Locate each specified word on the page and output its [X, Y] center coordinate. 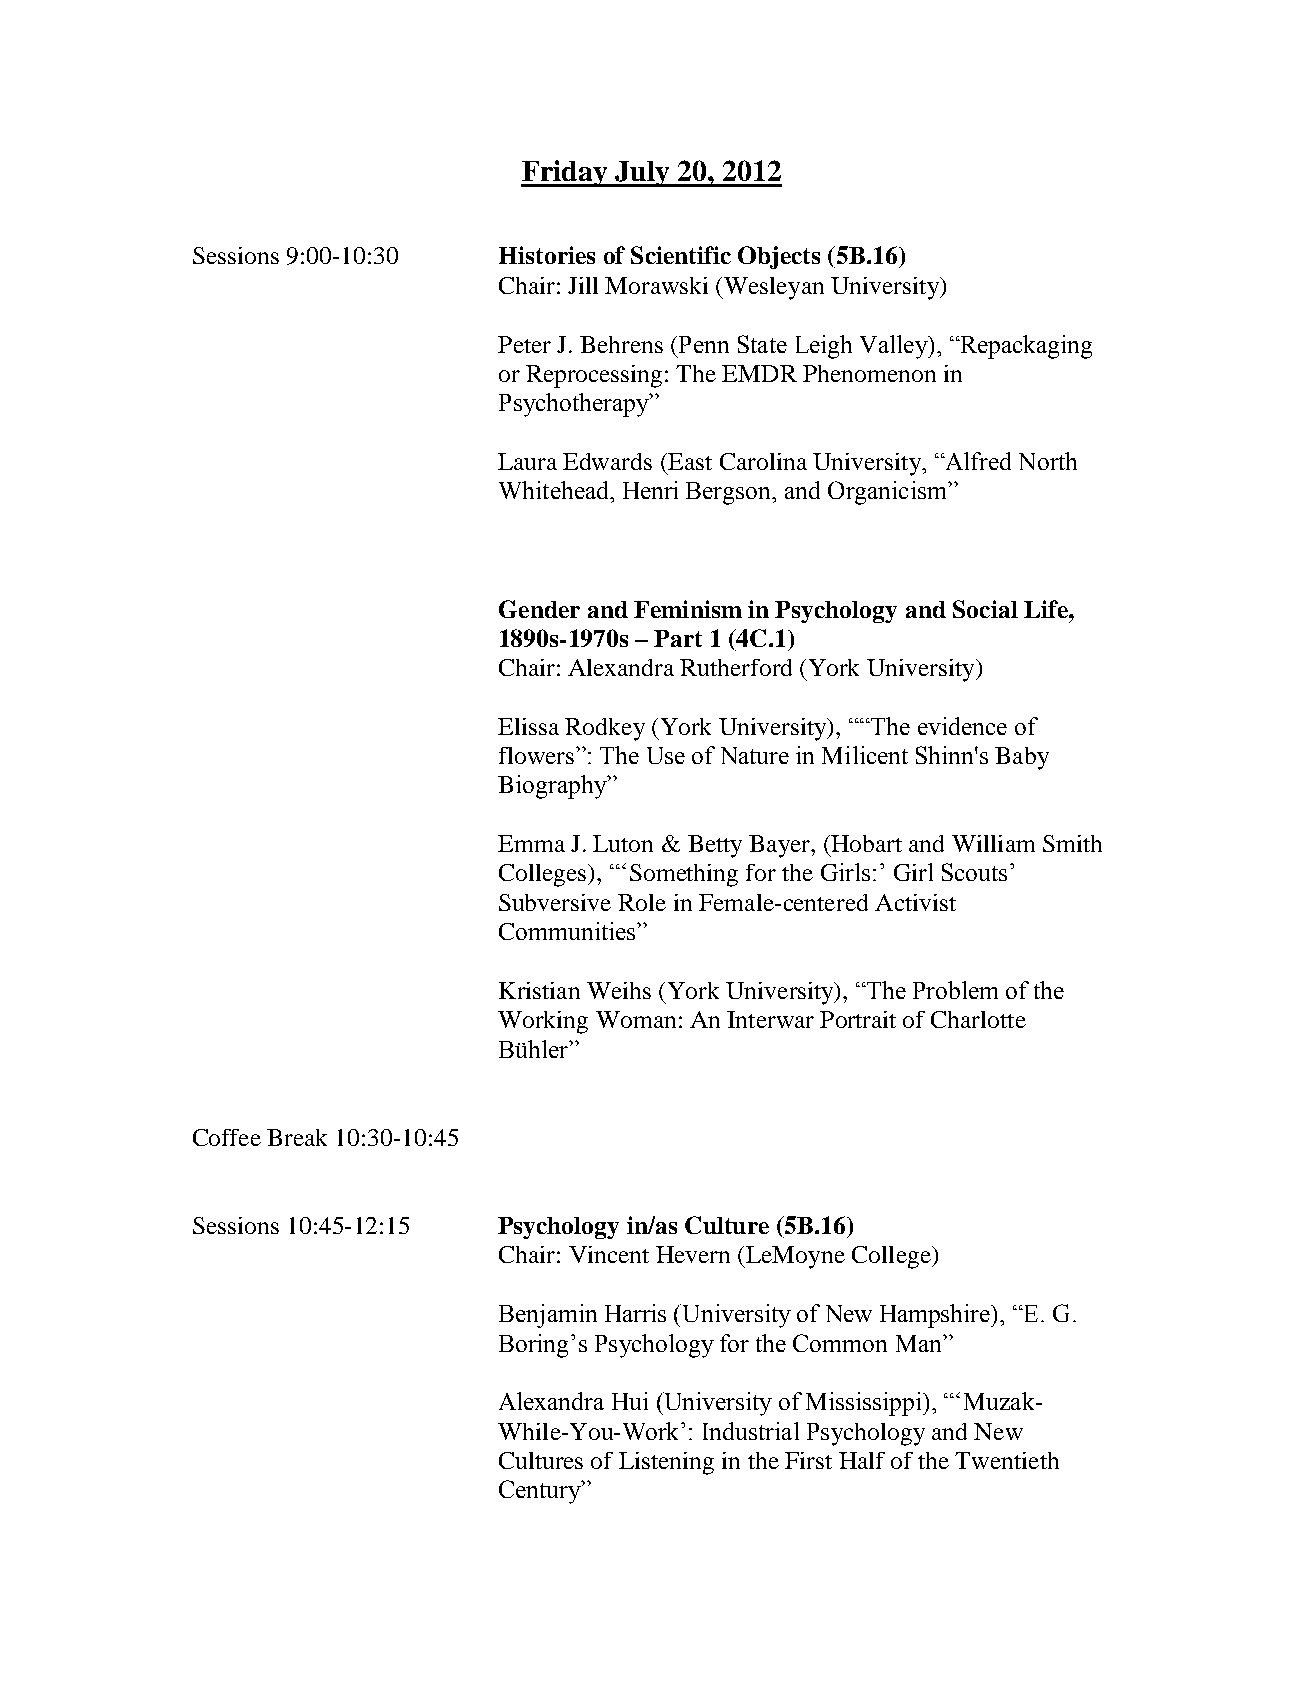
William [993, 843]
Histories [547, 255]
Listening [666, 1463]
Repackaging [1025, 347]
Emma [531, 843]
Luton [623, 843]
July [642, 174]
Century [541, 1492]
